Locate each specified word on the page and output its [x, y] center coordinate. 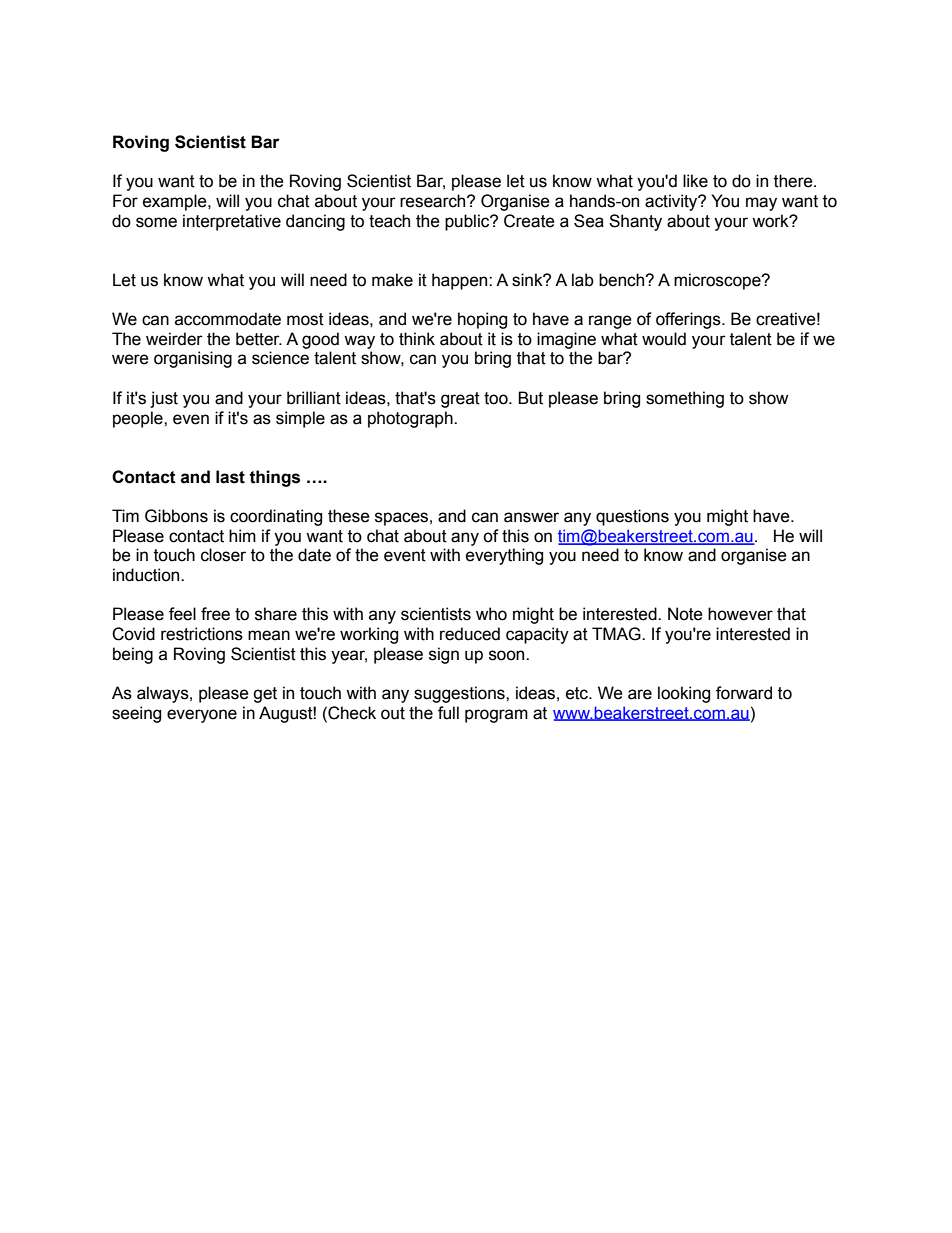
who [491, 614]
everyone [202, 716]
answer [531, 517]
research [434, 201]
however [740, 614]
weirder [174, 339]
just [164, 399]
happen [461, 281]
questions [632, 517]
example [176, 202]
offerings [689, 320]
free [215, 614]
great [460, 400]
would [664, 339]
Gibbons [176, 516]
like [695, 181]
